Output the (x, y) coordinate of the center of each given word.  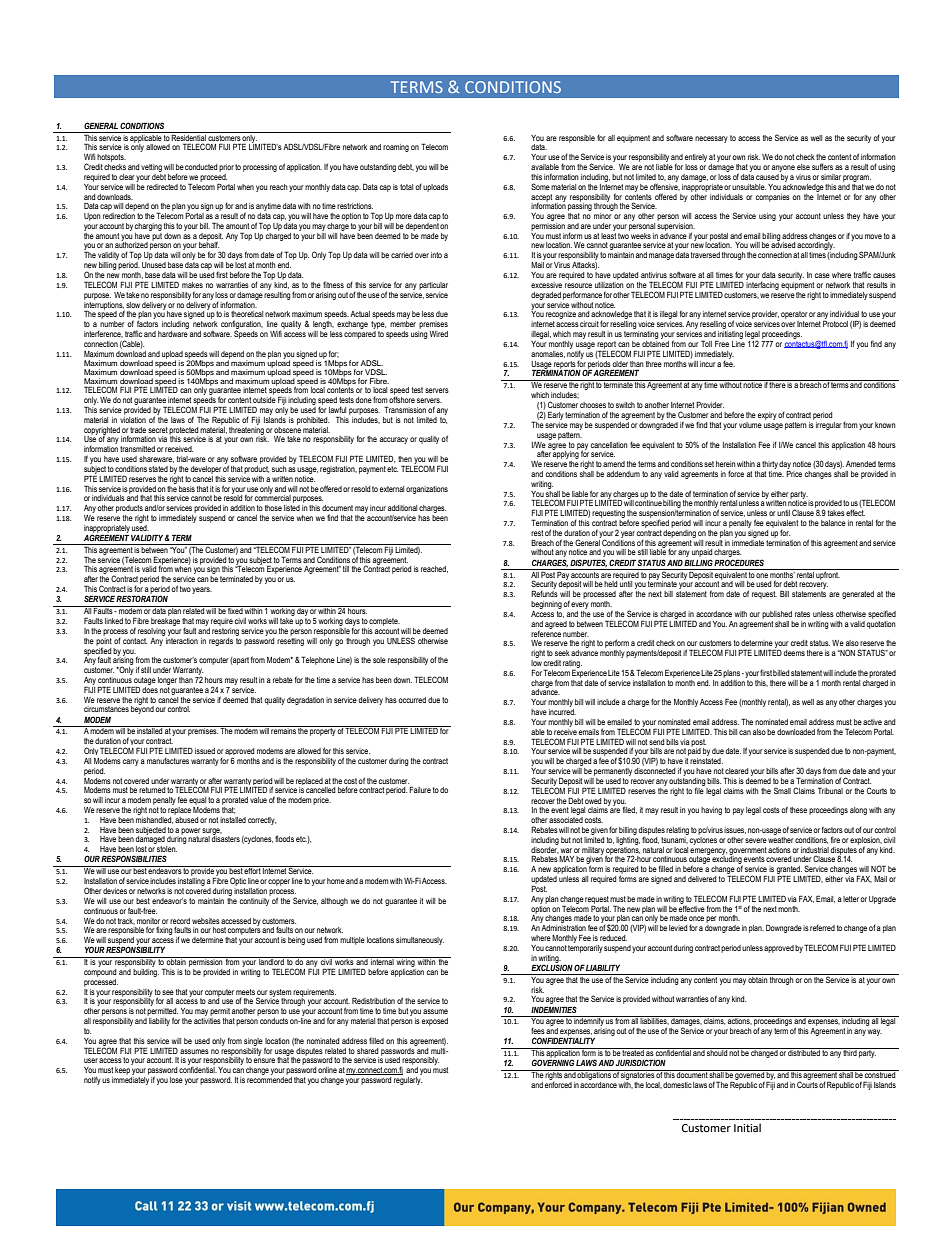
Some (540, 186)
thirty (770, 465)
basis (187, 489)
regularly (408, 1081)
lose (176, 1080)
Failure (420, 789)
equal (197, 801)
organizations (427, 490)
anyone (783, 168)
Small (782, 790)
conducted (201, 167)
